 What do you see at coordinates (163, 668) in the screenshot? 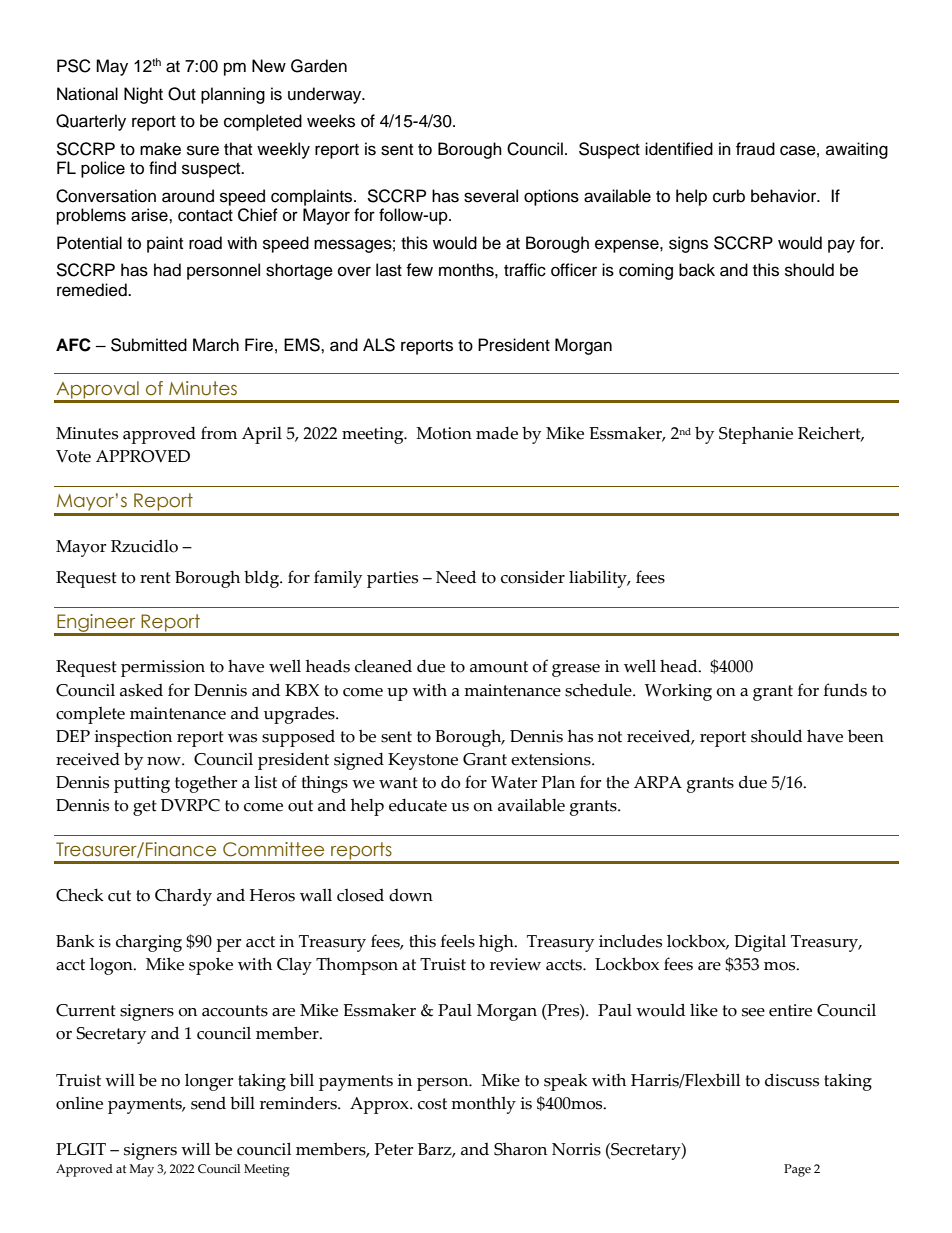
I see `permission` at bounding box center [163, 668].
